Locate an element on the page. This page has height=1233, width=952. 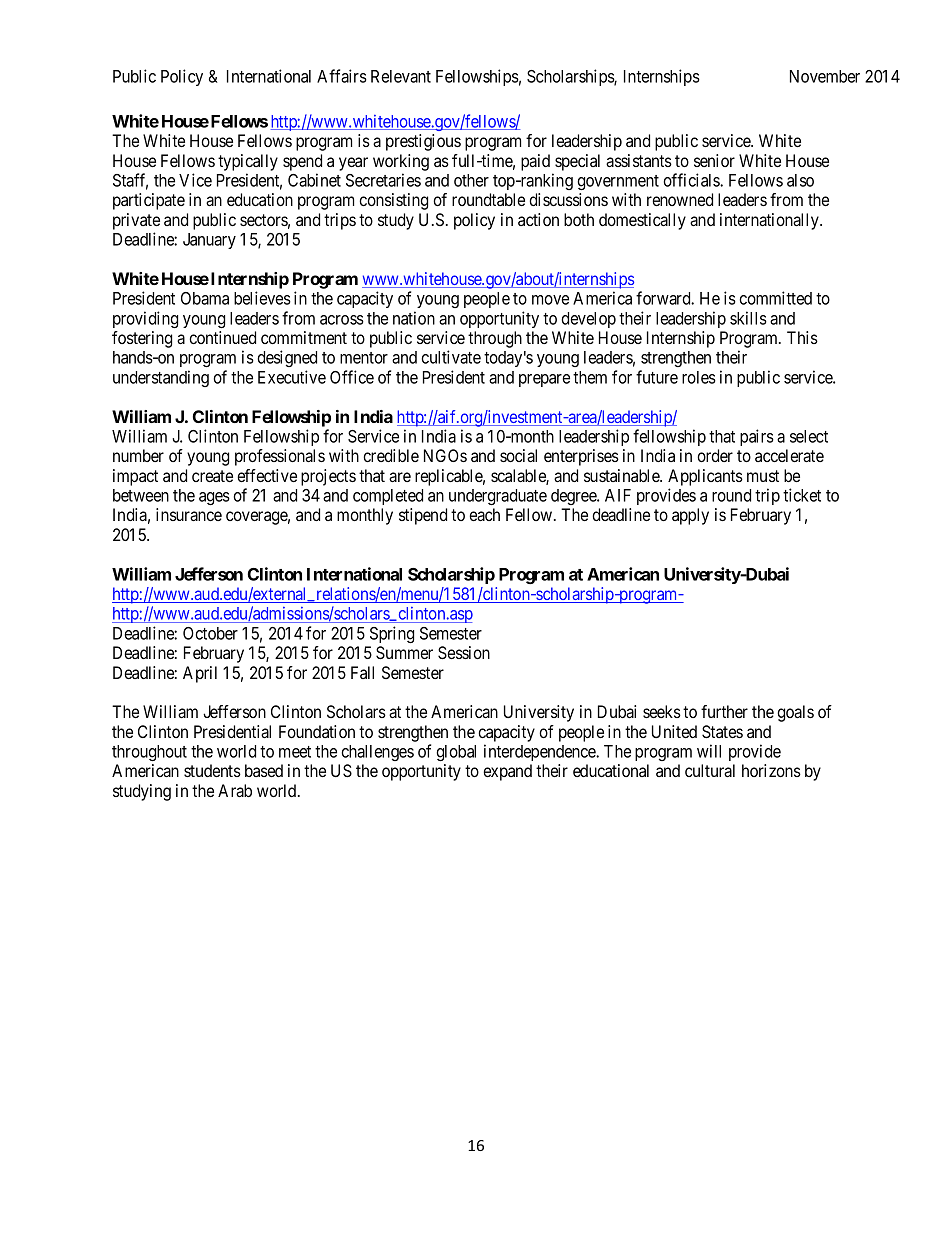
expand is located at coordinates (507, 772).
